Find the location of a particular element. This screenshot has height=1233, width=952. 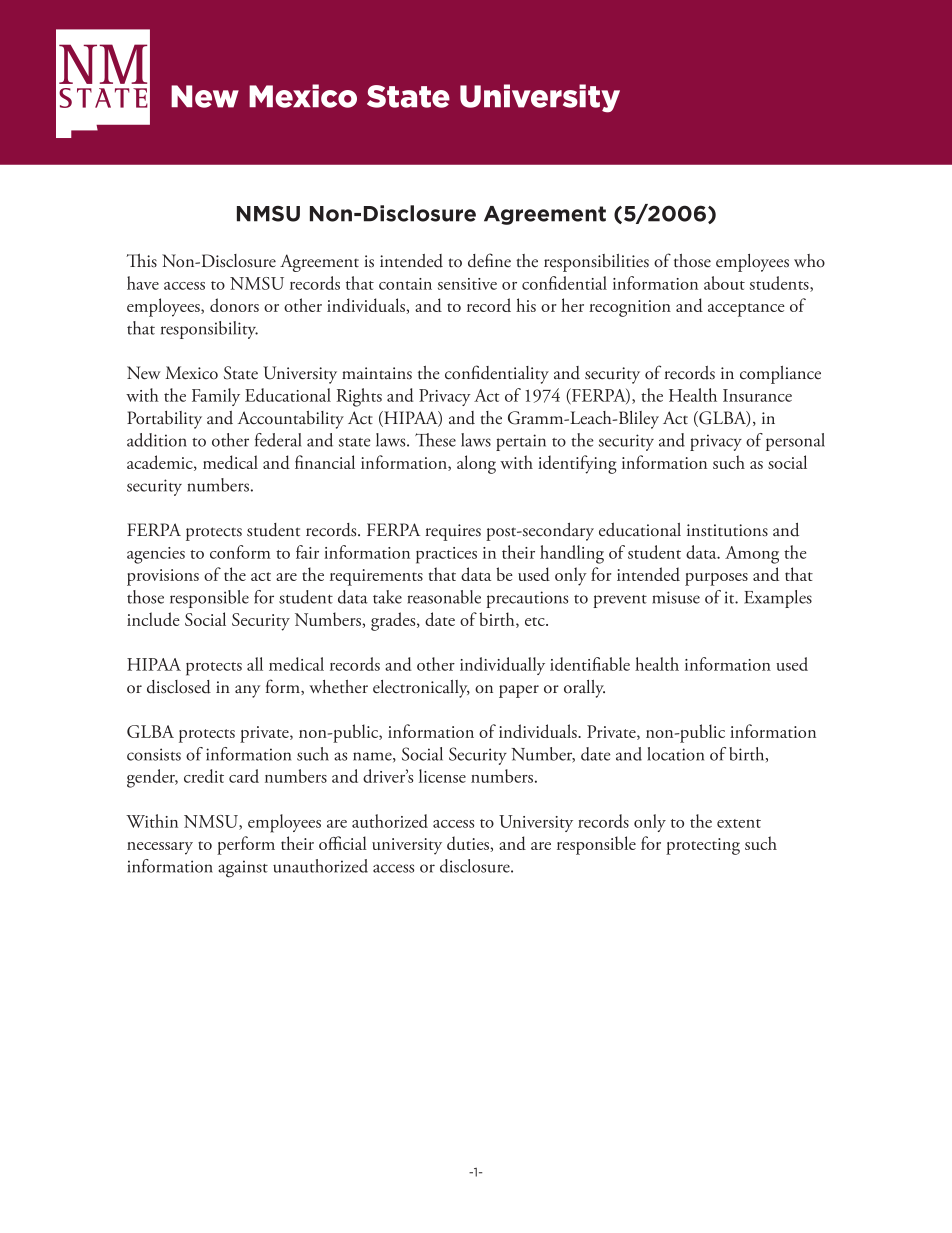

sensitive is located at coordinates (467, 284).
